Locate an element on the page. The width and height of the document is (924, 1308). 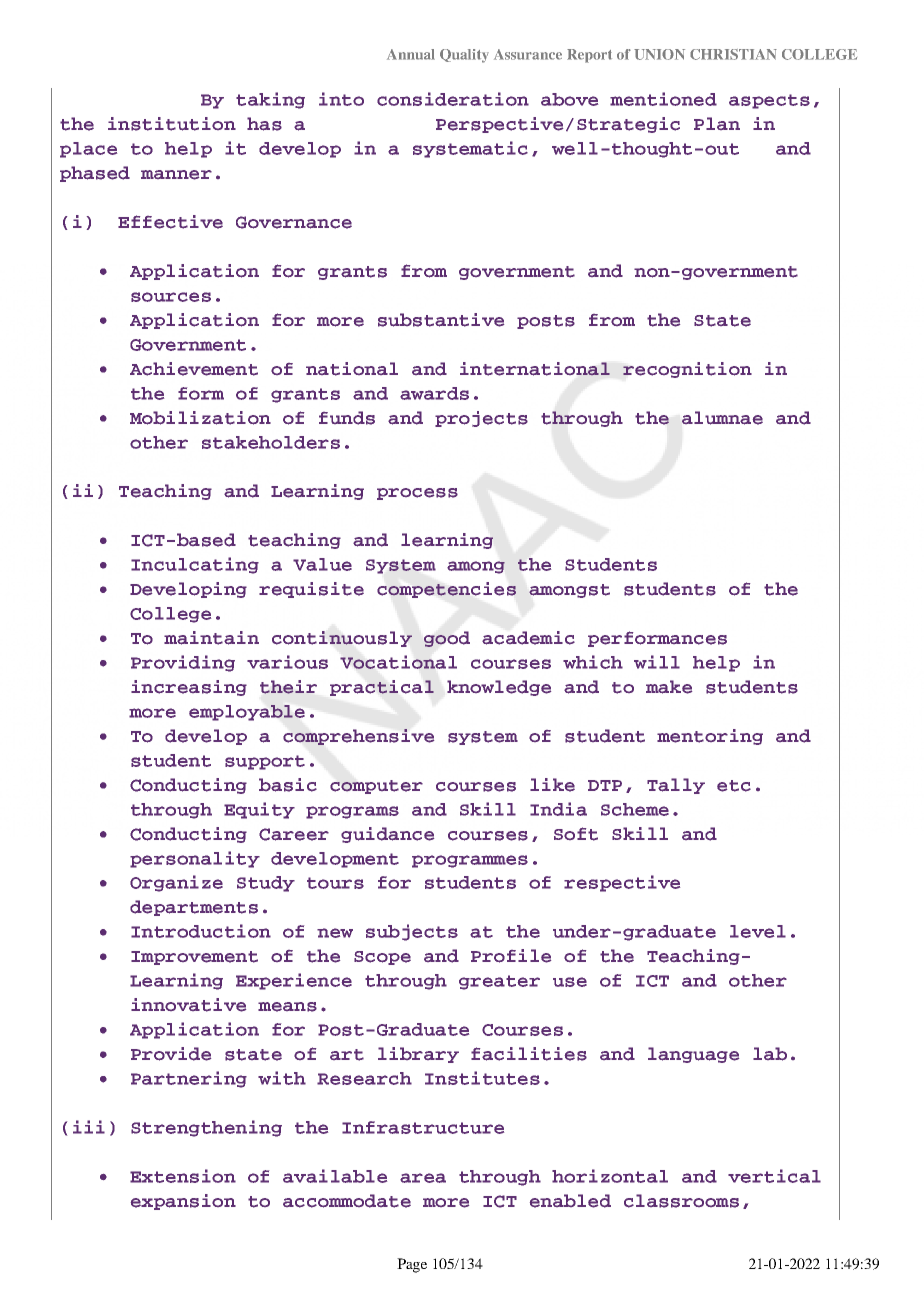
Page is located at coordinates (412, 1265).
